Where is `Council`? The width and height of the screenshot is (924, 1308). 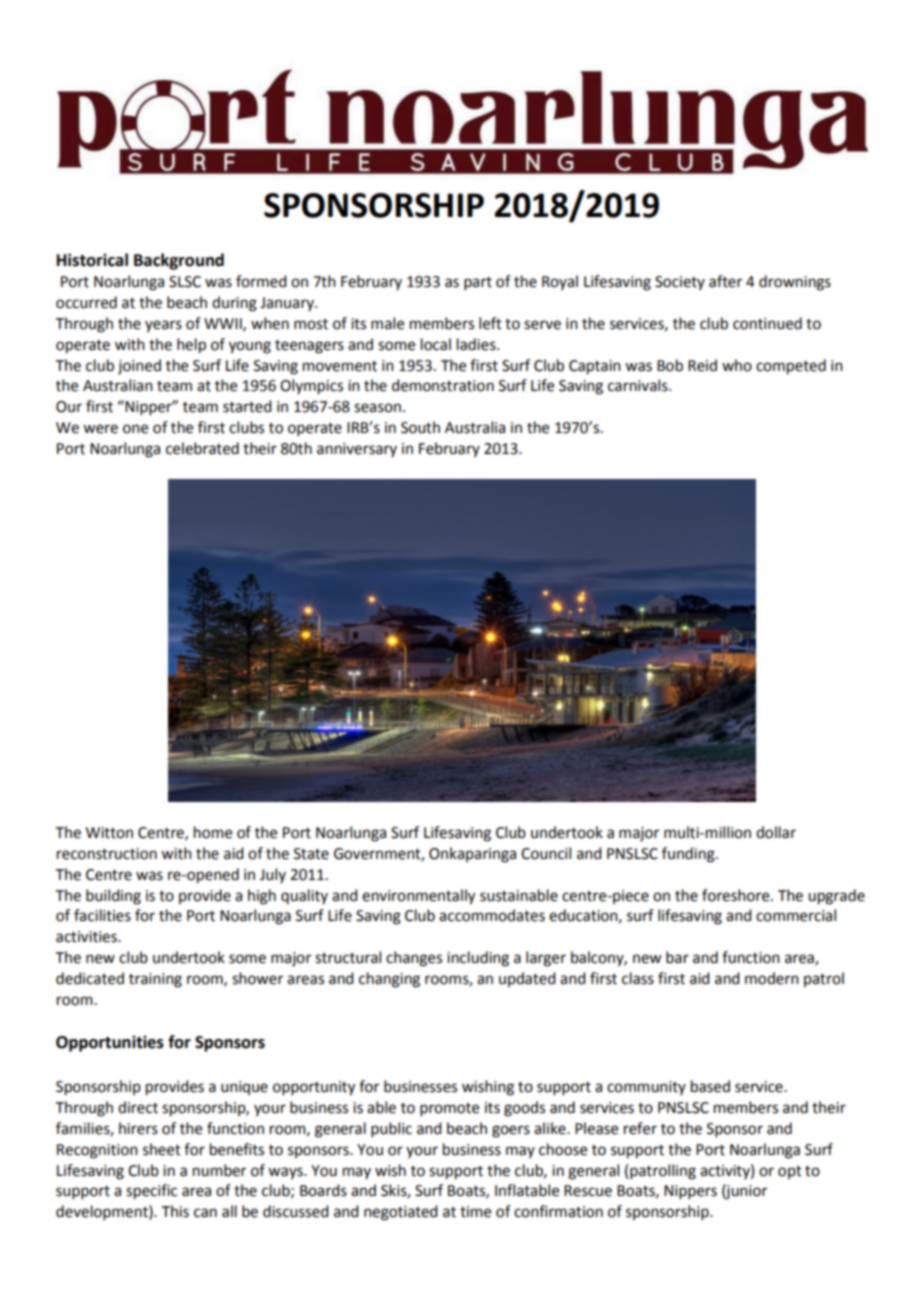
Council is located at coordinates (546, 853).
